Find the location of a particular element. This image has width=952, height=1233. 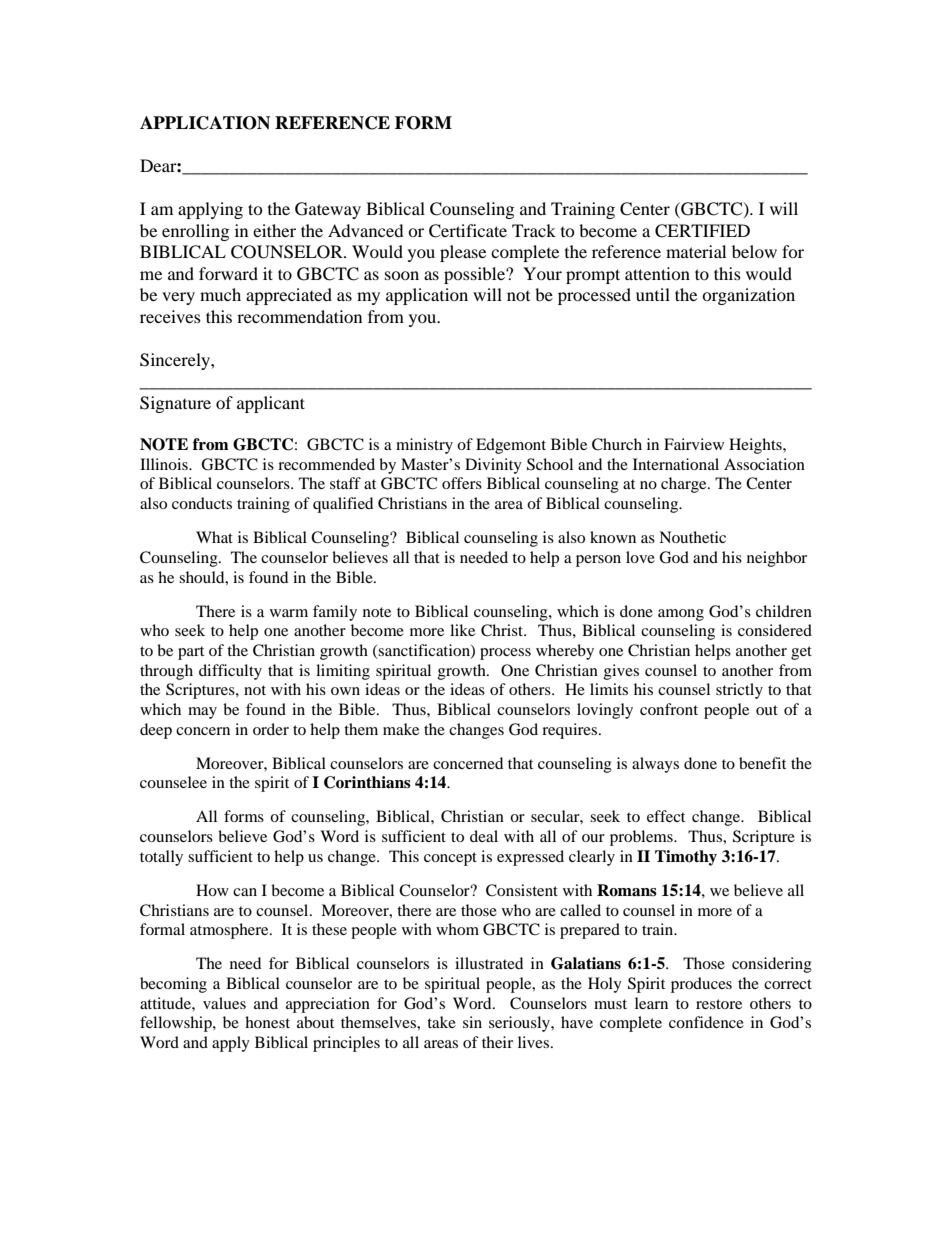

enrolling is located at coordinates (195, 232).
